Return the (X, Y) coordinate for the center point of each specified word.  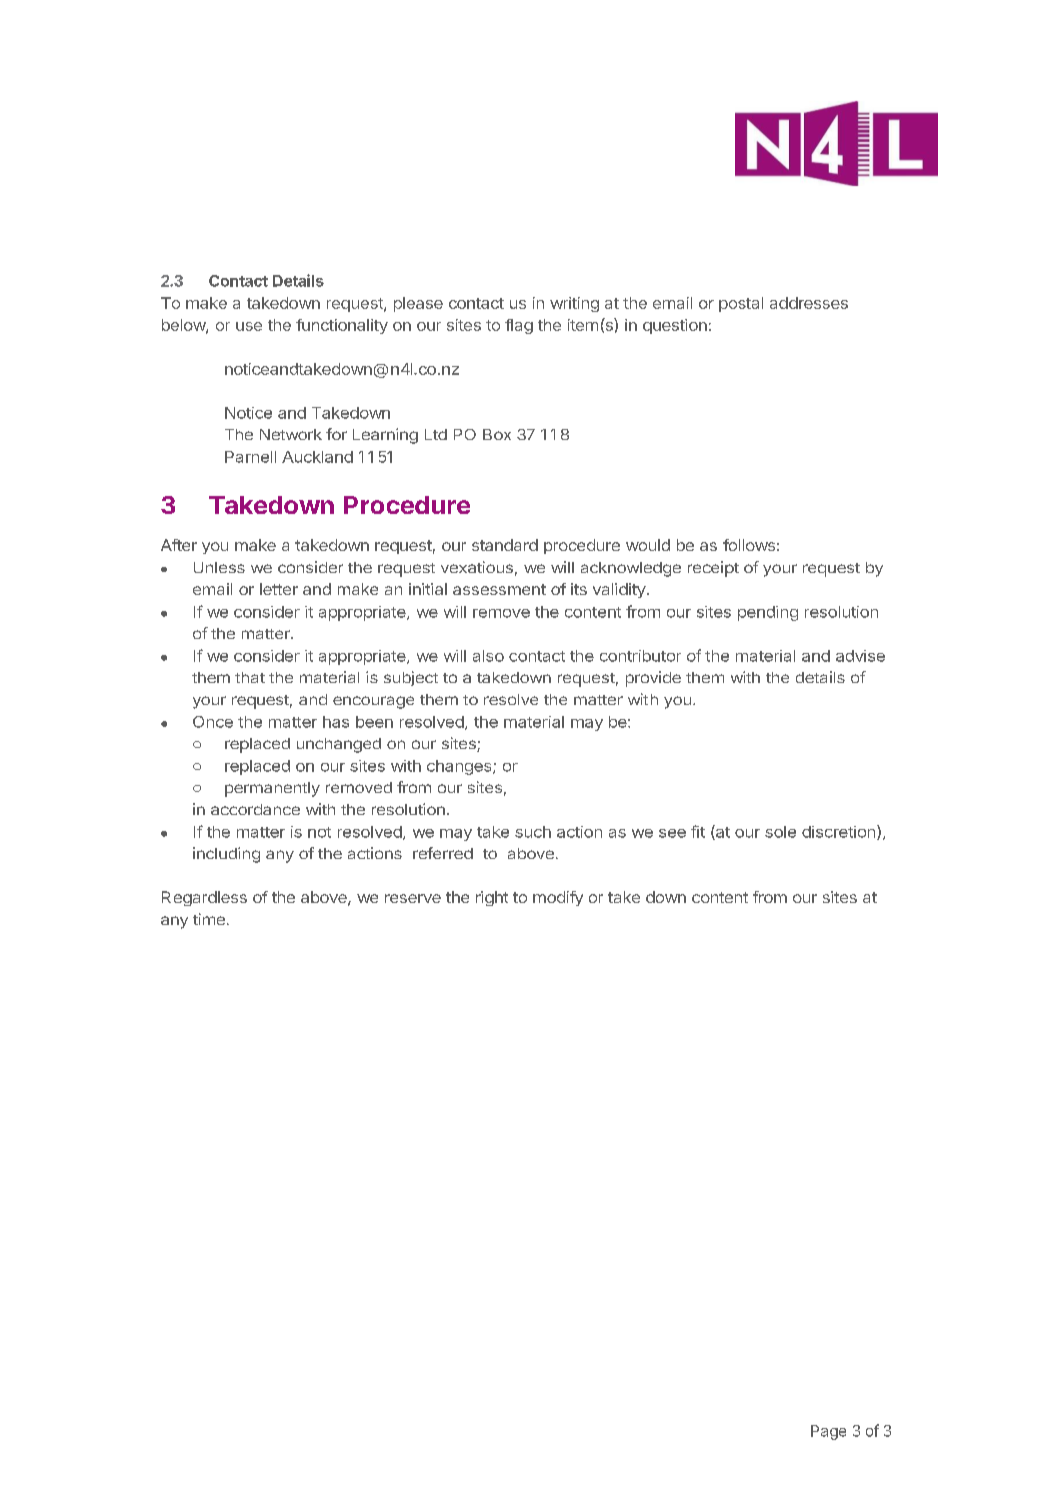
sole (780, 832)
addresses (809, 303)
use (249, 326)
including (226, 855)
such (533, 832)
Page (828, 1432)
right (492, 898)
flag (519, 326)
